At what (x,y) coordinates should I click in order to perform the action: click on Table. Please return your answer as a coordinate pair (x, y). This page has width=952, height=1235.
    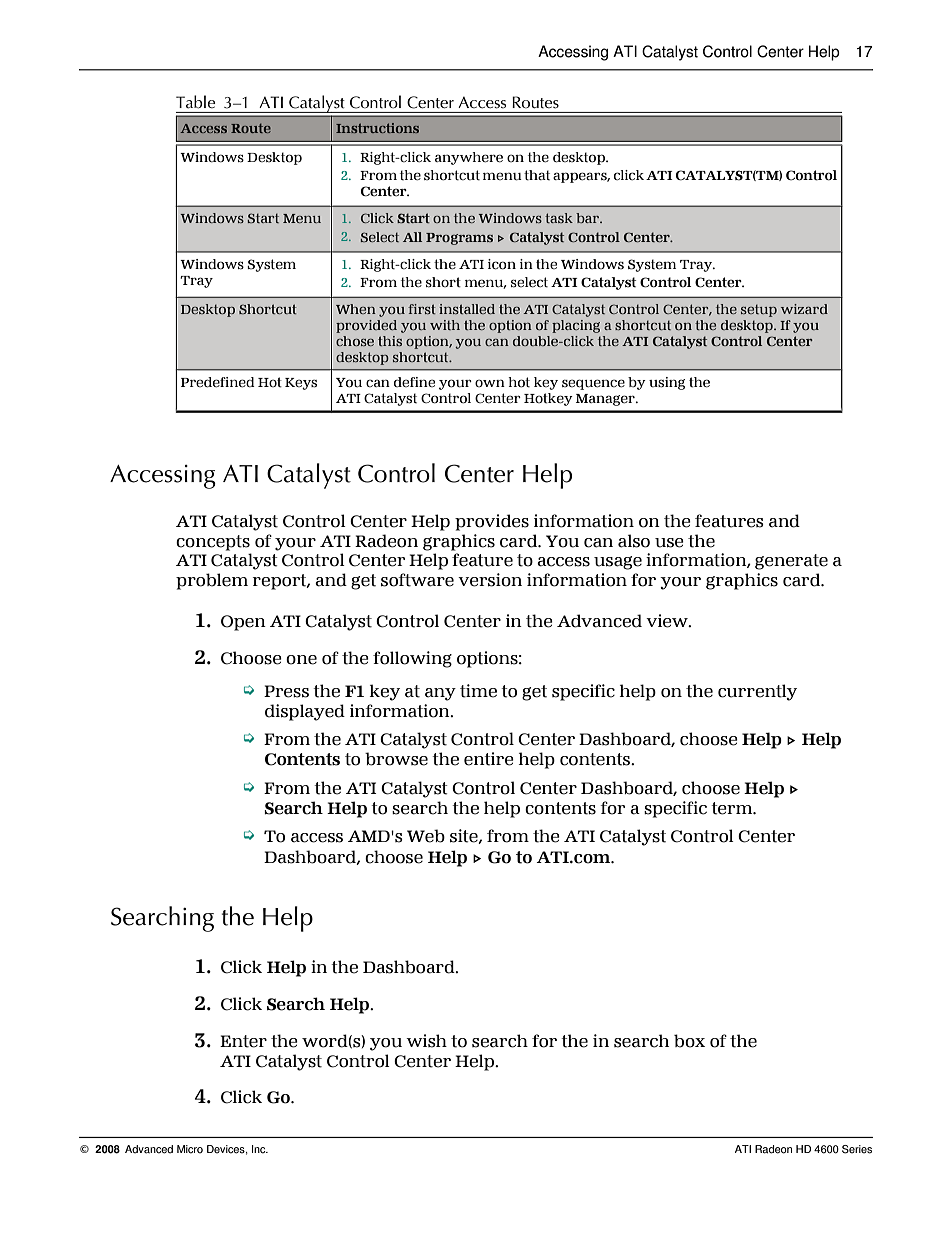
    Looking at the image, I should click on (196, 102).
